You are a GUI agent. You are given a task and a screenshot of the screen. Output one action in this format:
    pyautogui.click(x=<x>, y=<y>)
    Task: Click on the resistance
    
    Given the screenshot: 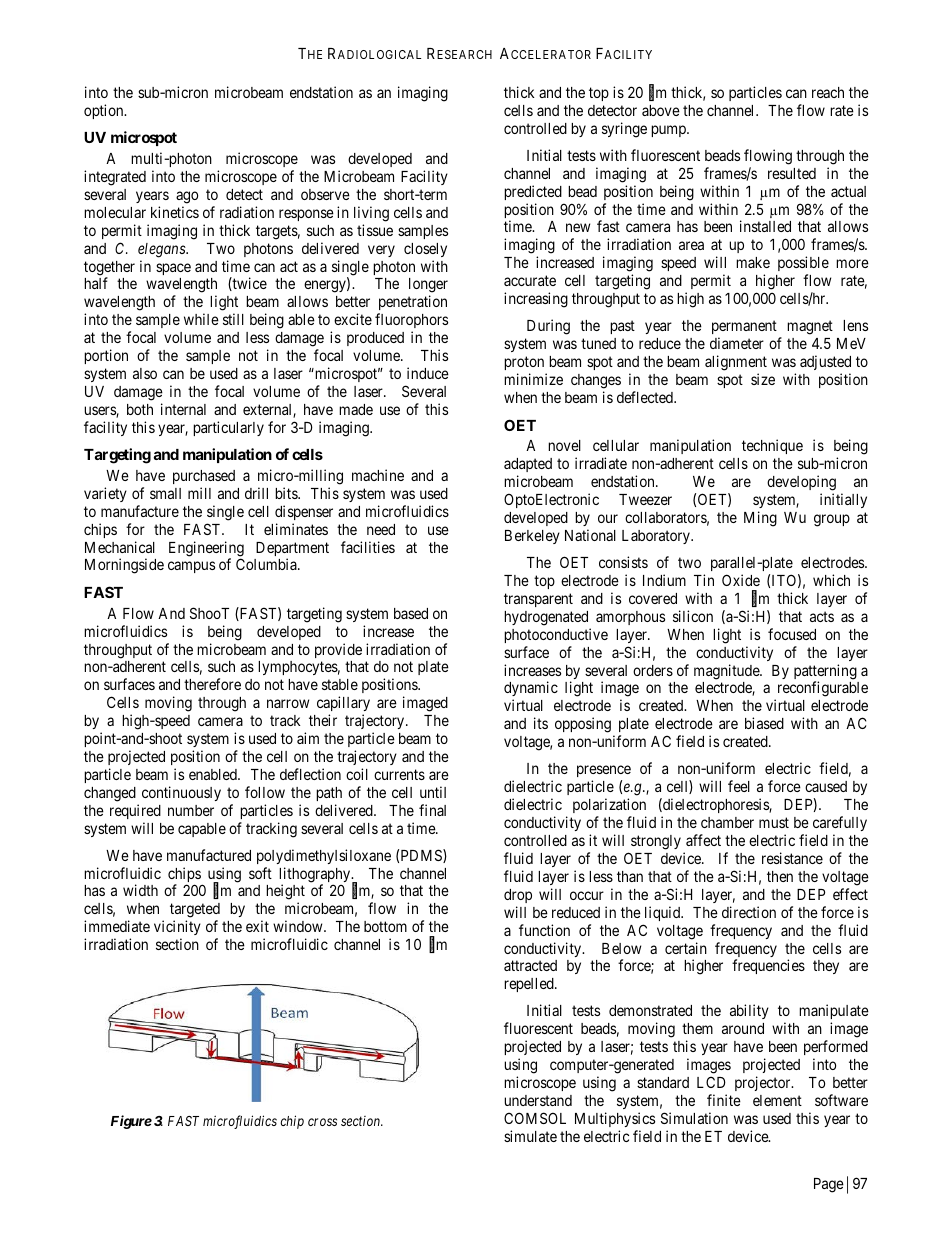 What is the action you would take?
    pyautogui.click(x=792, y=858)
